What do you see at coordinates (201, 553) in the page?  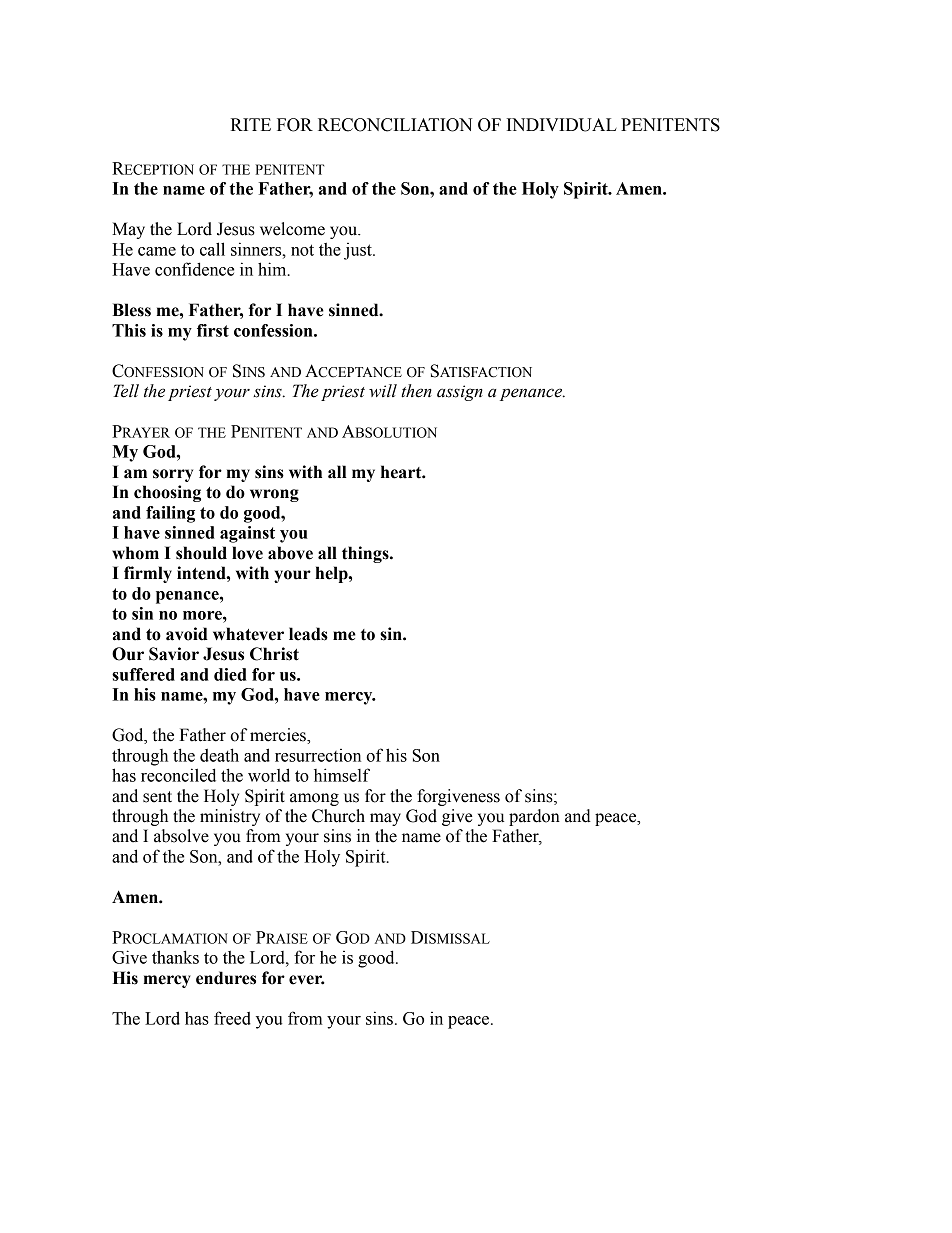 I see `should` at bounding box center [201, 553].
